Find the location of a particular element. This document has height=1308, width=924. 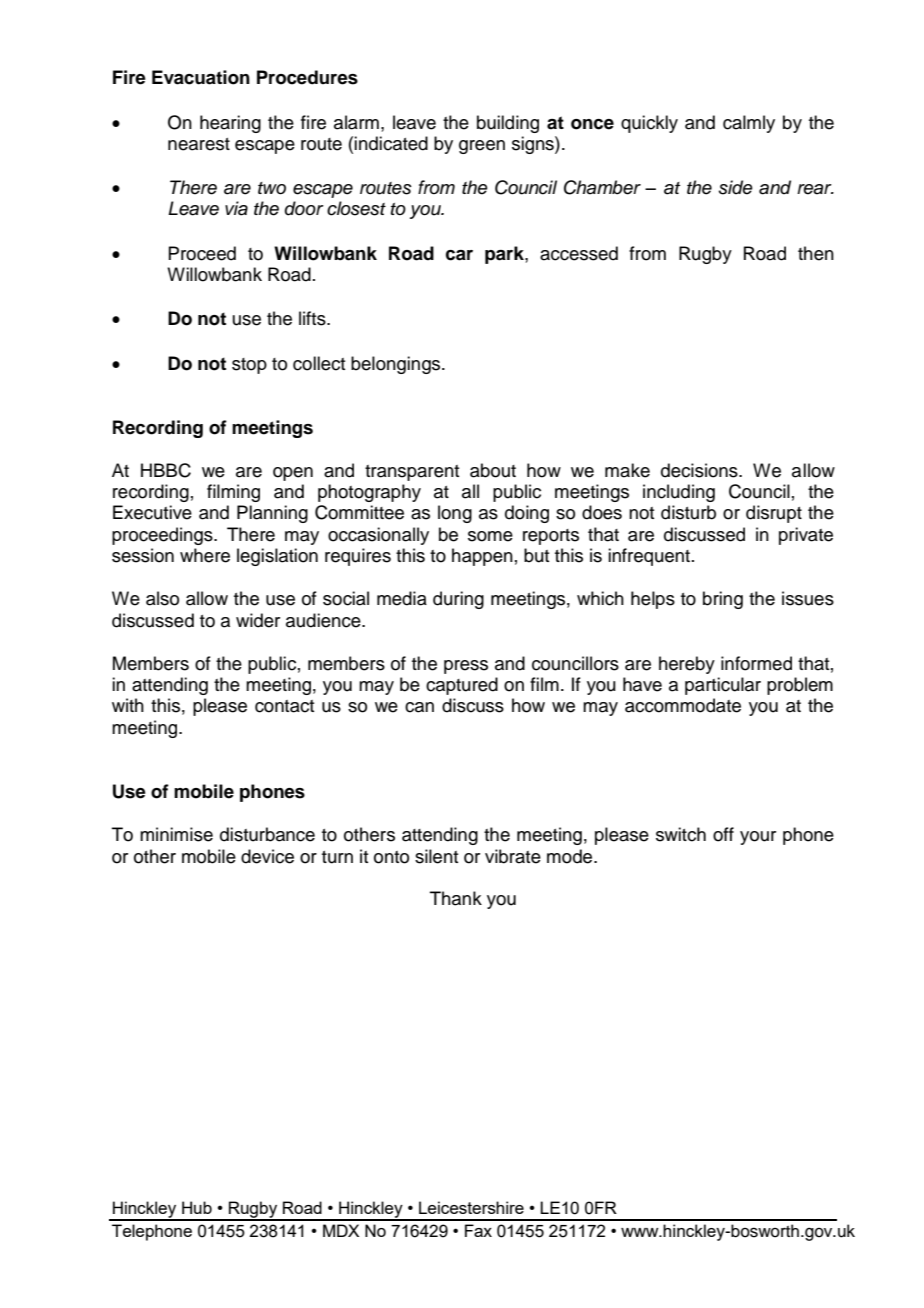

silent is located at coordinates (436, 856).
